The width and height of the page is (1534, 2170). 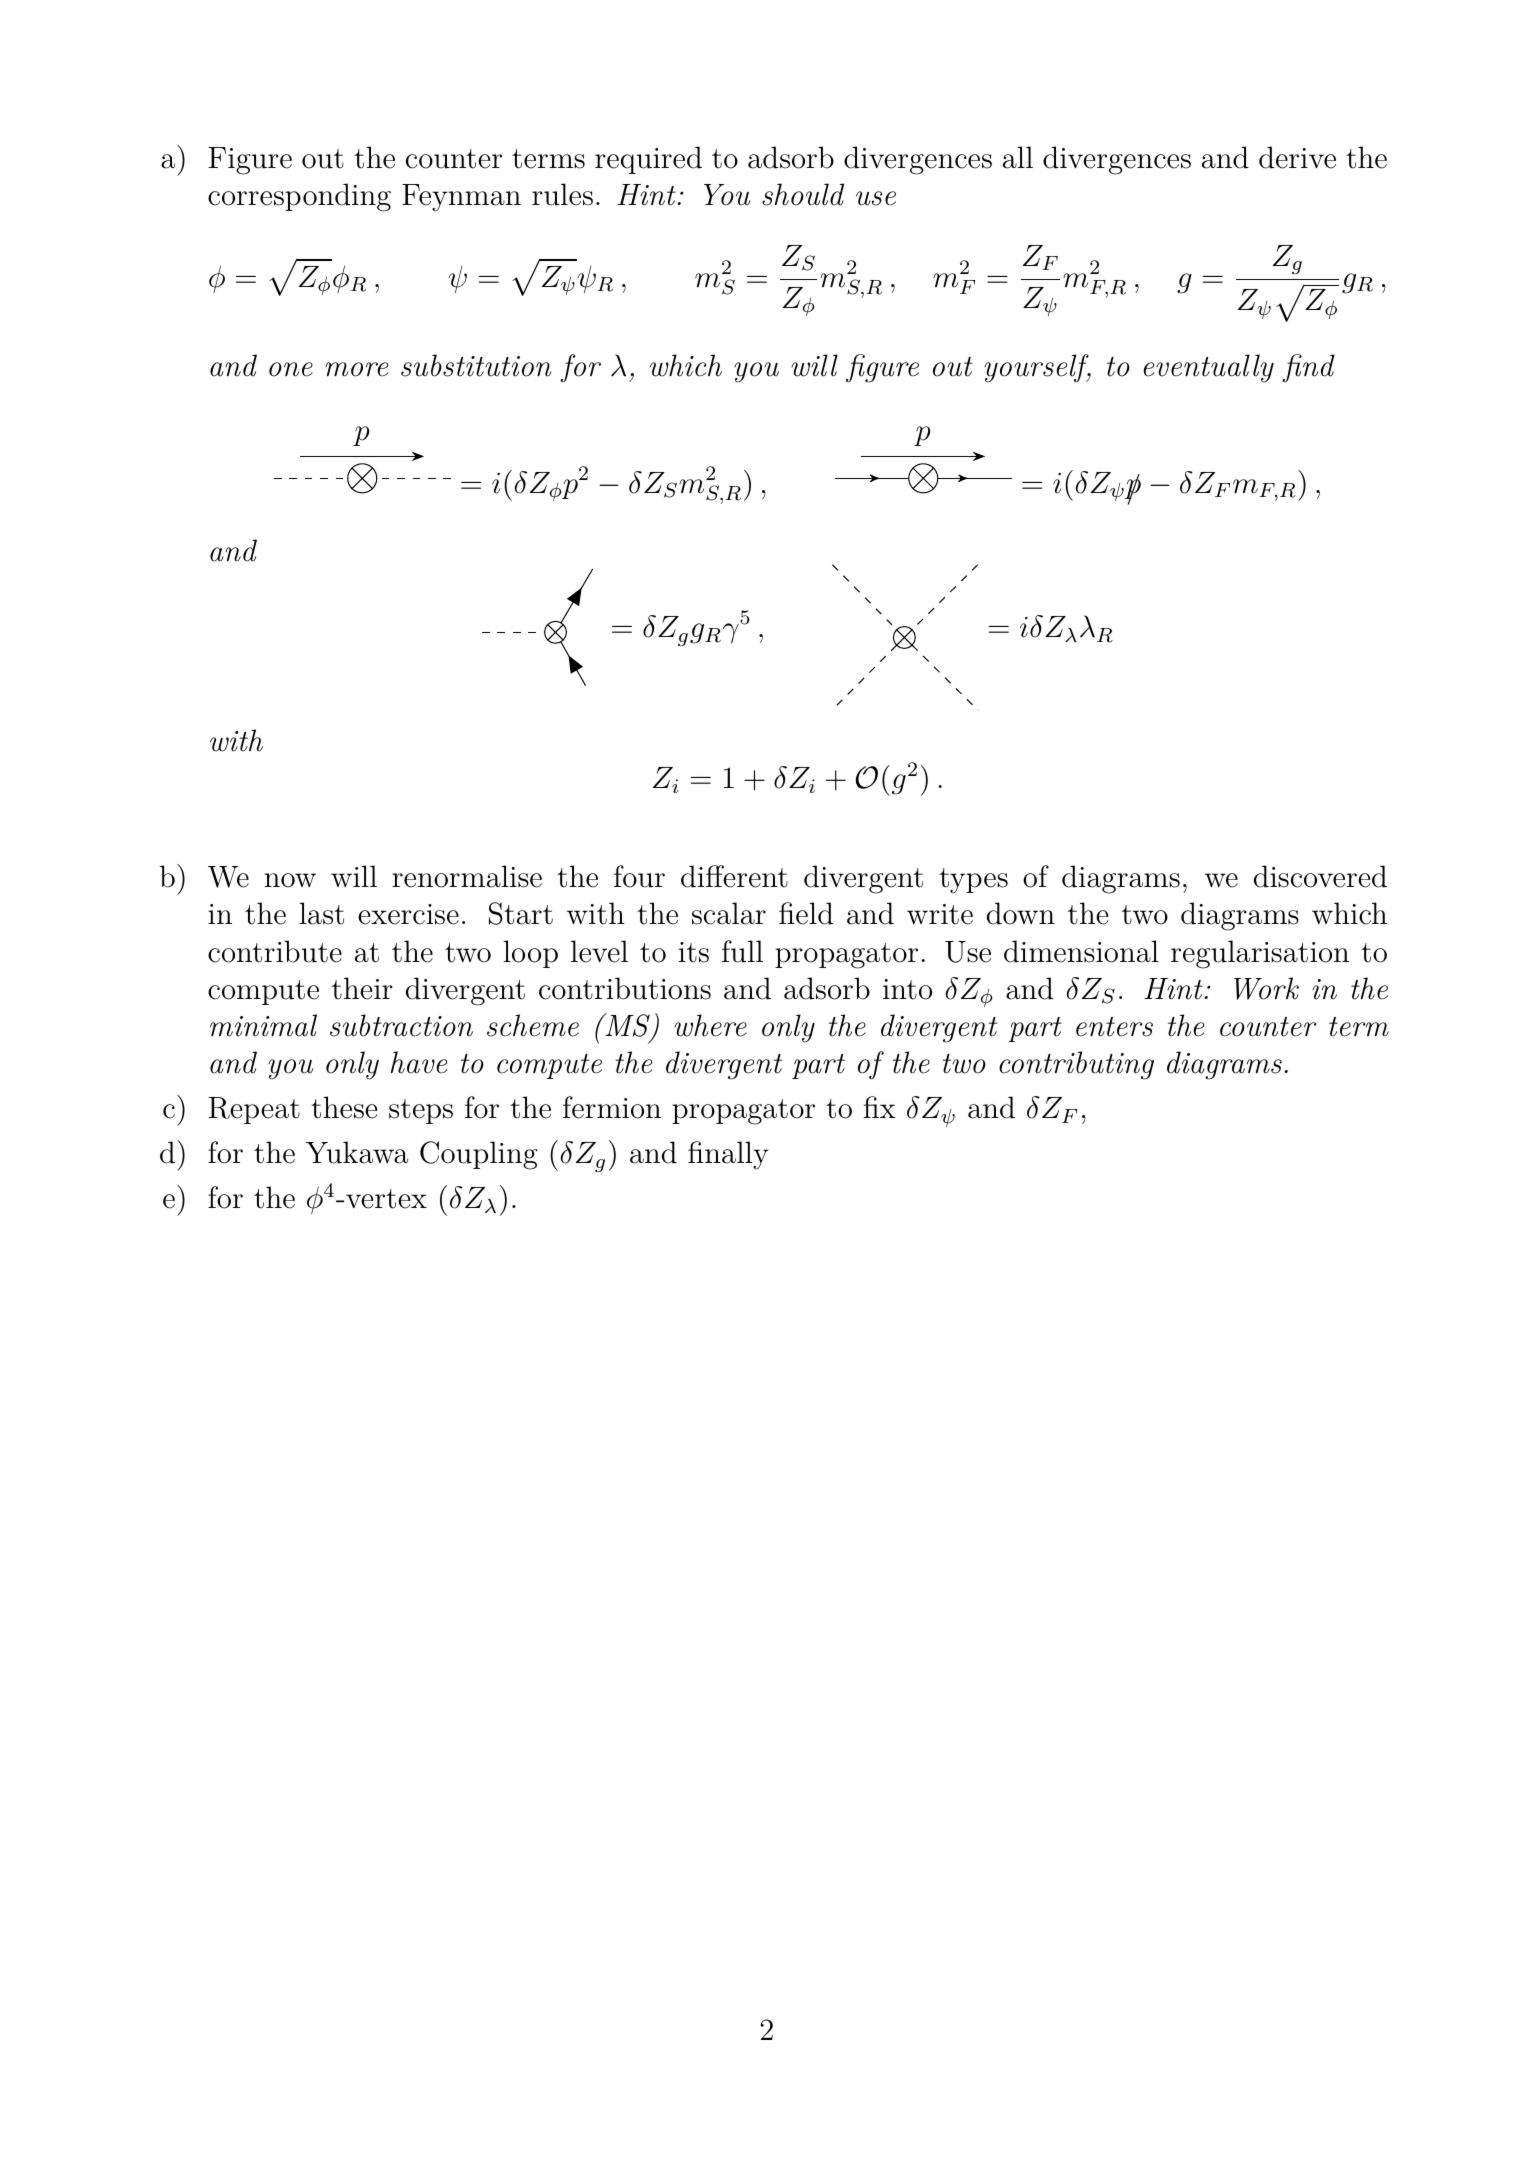 What do you see at coordinates (1297, 157) in the page?
I see `derive` at bounding box center [1297, 157].
